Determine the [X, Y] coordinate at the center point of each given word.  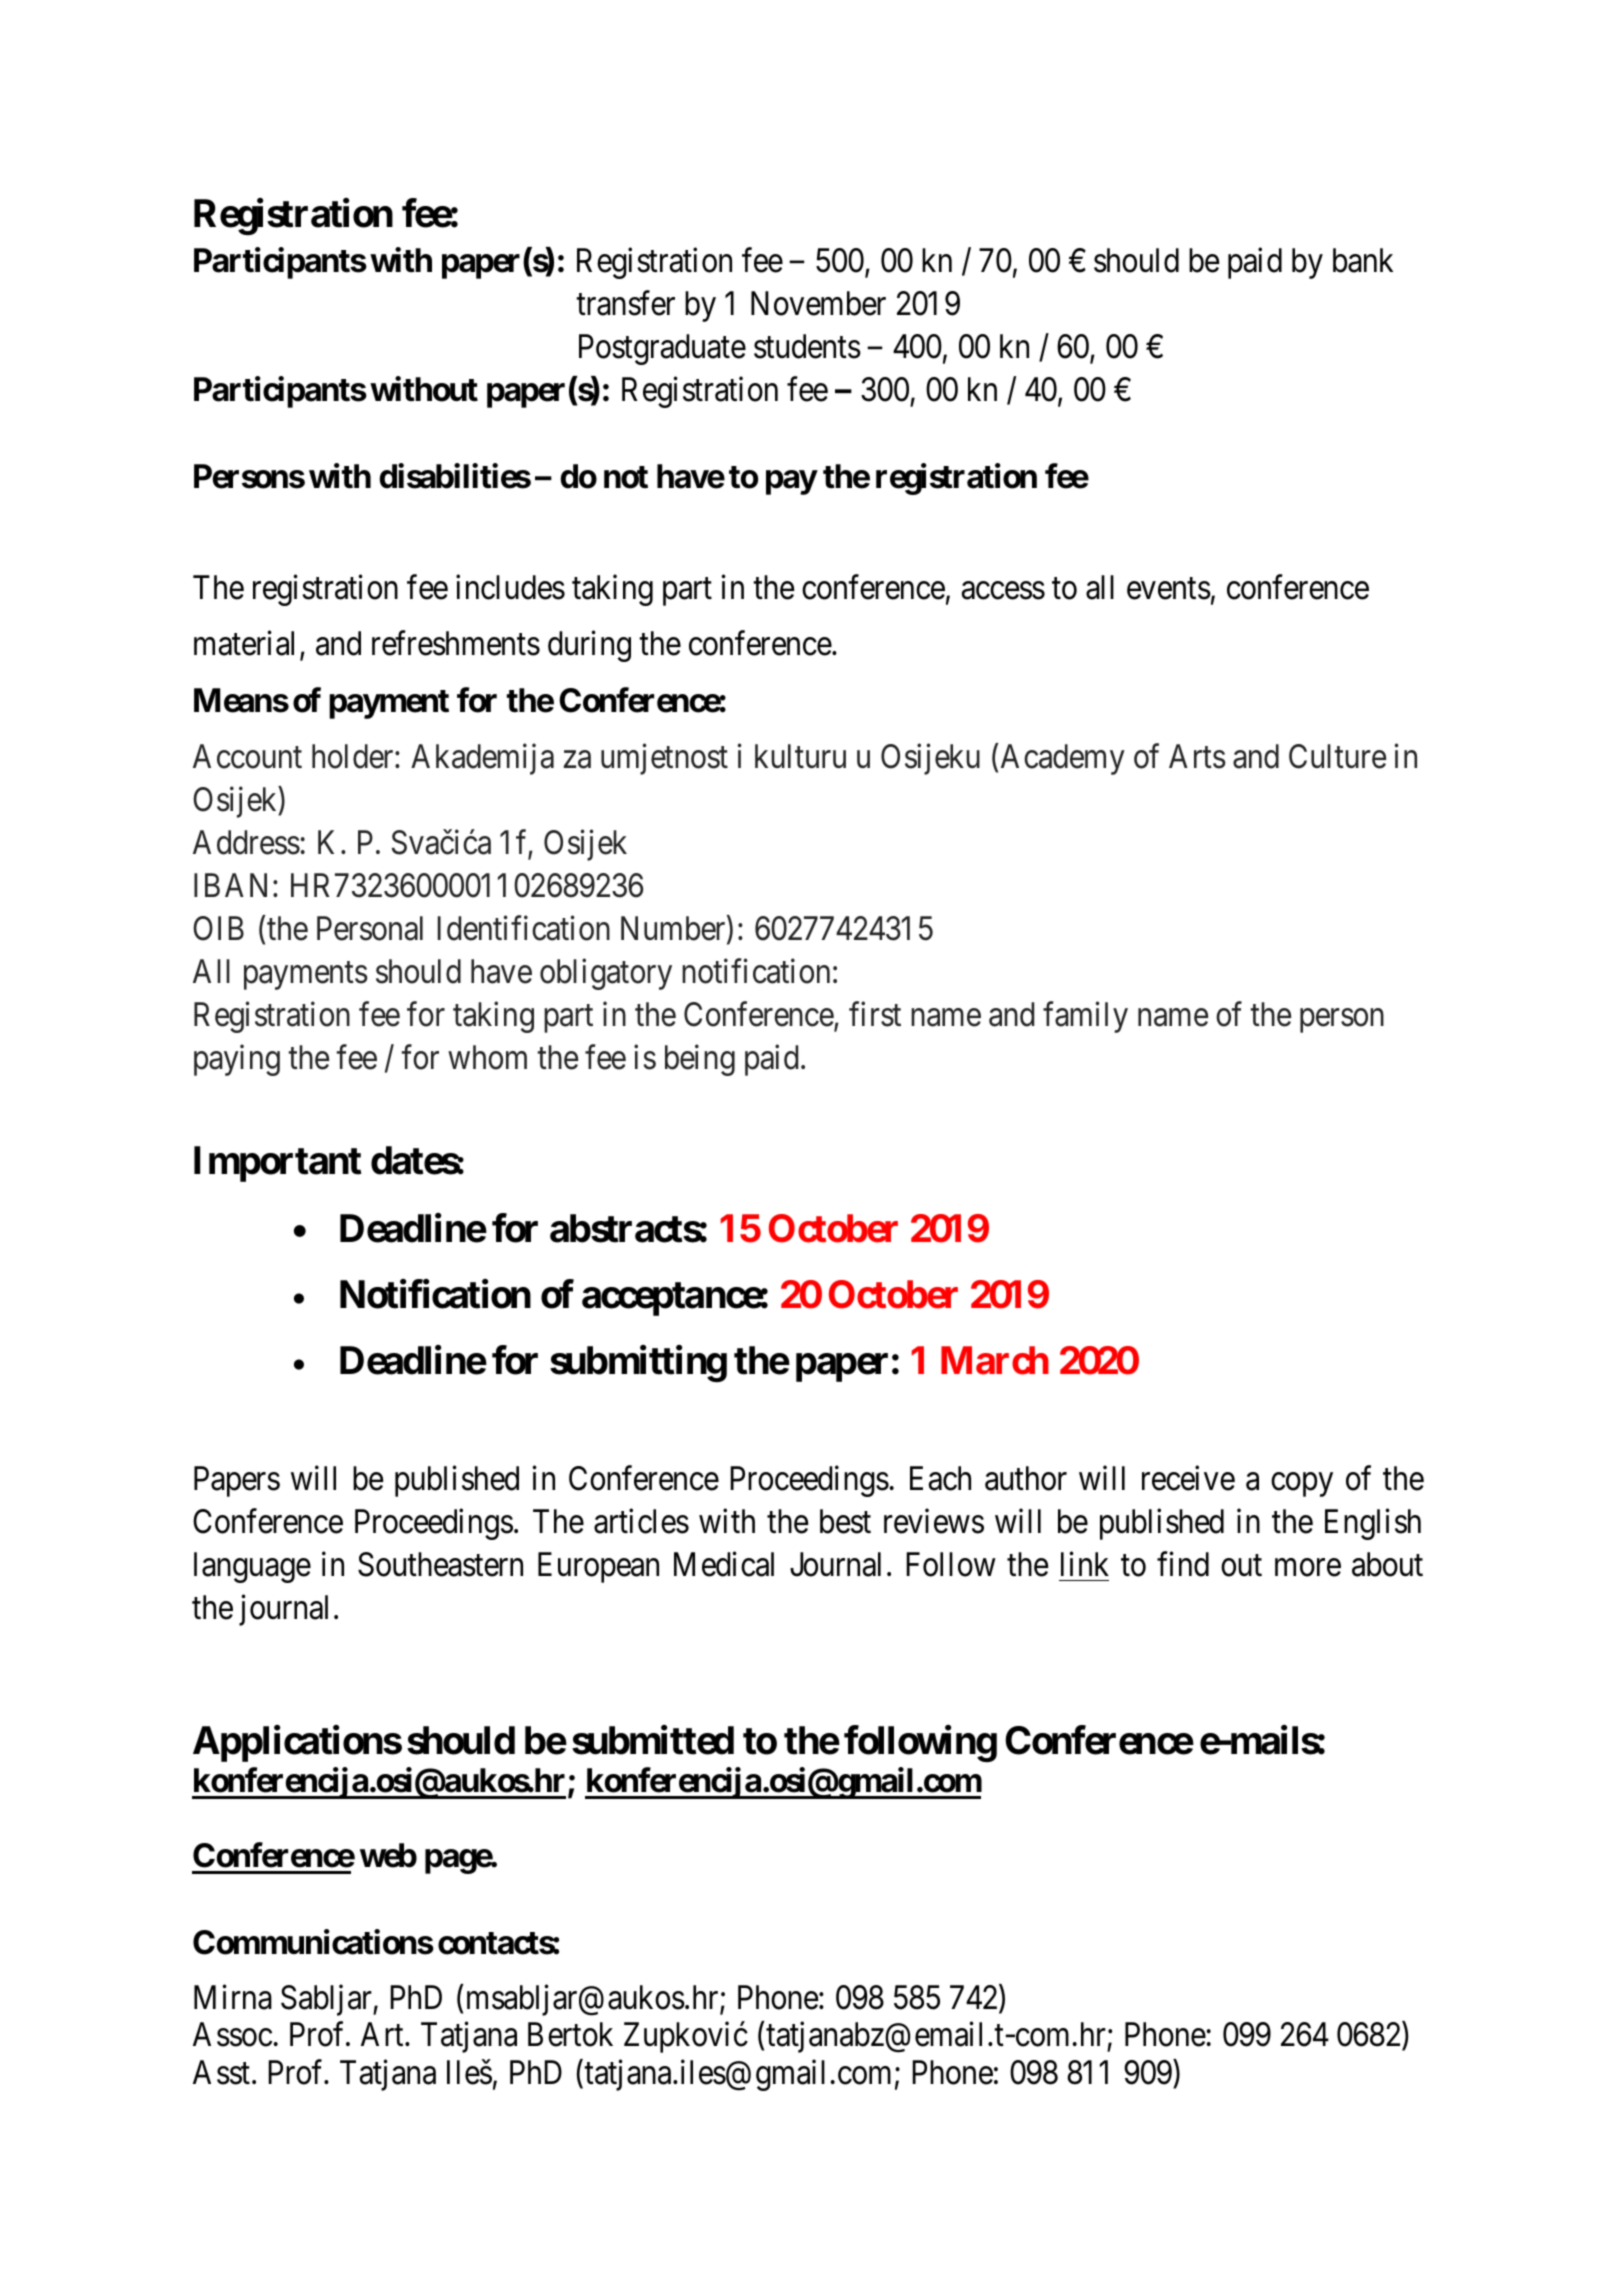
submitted [653, 1740]
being [700, 1060]
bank [1363, 260]
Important [277, 1164]
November [818, 303]
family [1085, 1017]
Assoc [232, 2034]
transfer [625, 303]
